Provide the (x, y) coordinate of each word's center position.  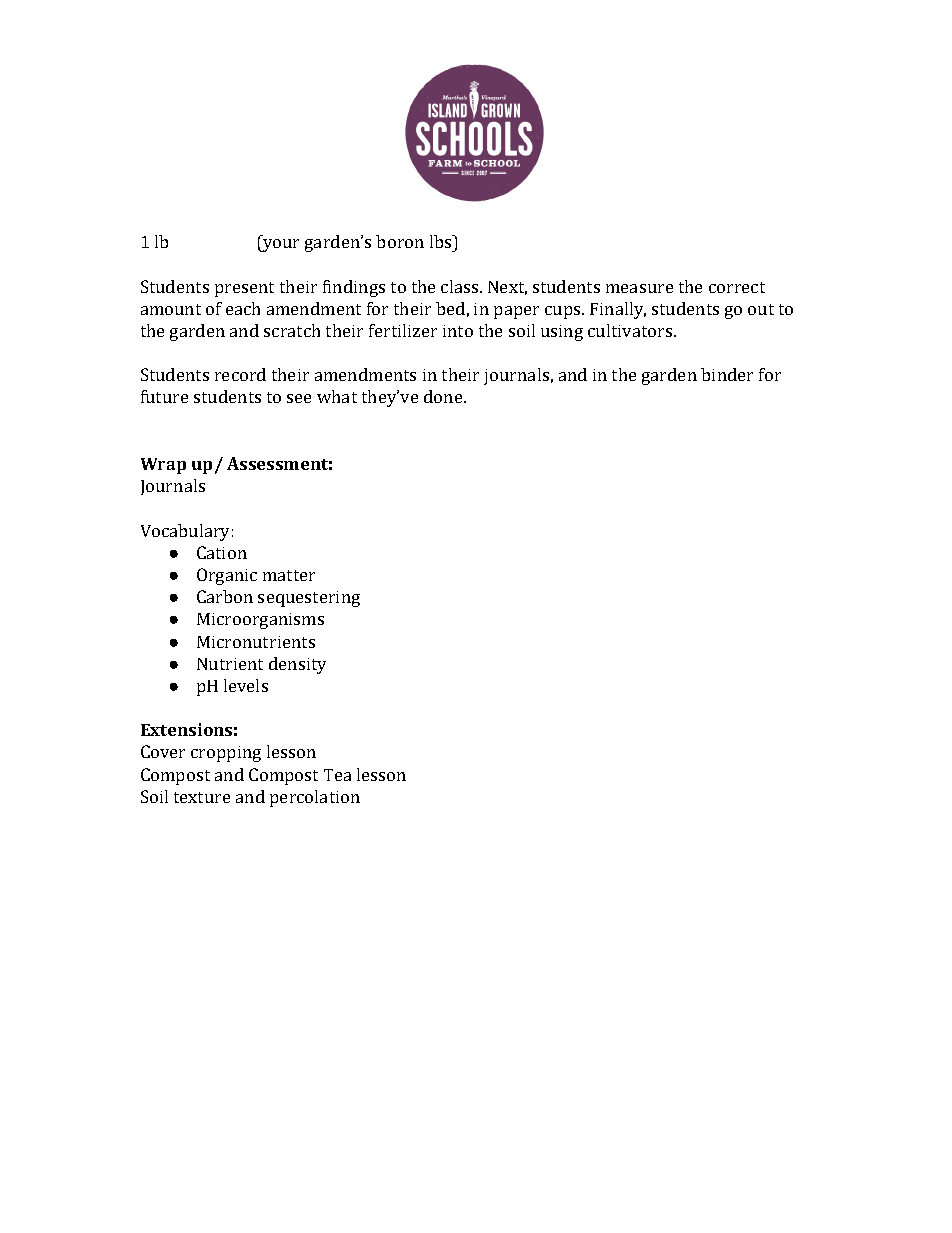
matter (289, 575)
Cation (222, 552)
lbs (442, 241)
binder (727, 374)
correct (737, 287)
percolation (315, 798)
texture (202, 797)
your (280, 245)
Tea (337, 775)
